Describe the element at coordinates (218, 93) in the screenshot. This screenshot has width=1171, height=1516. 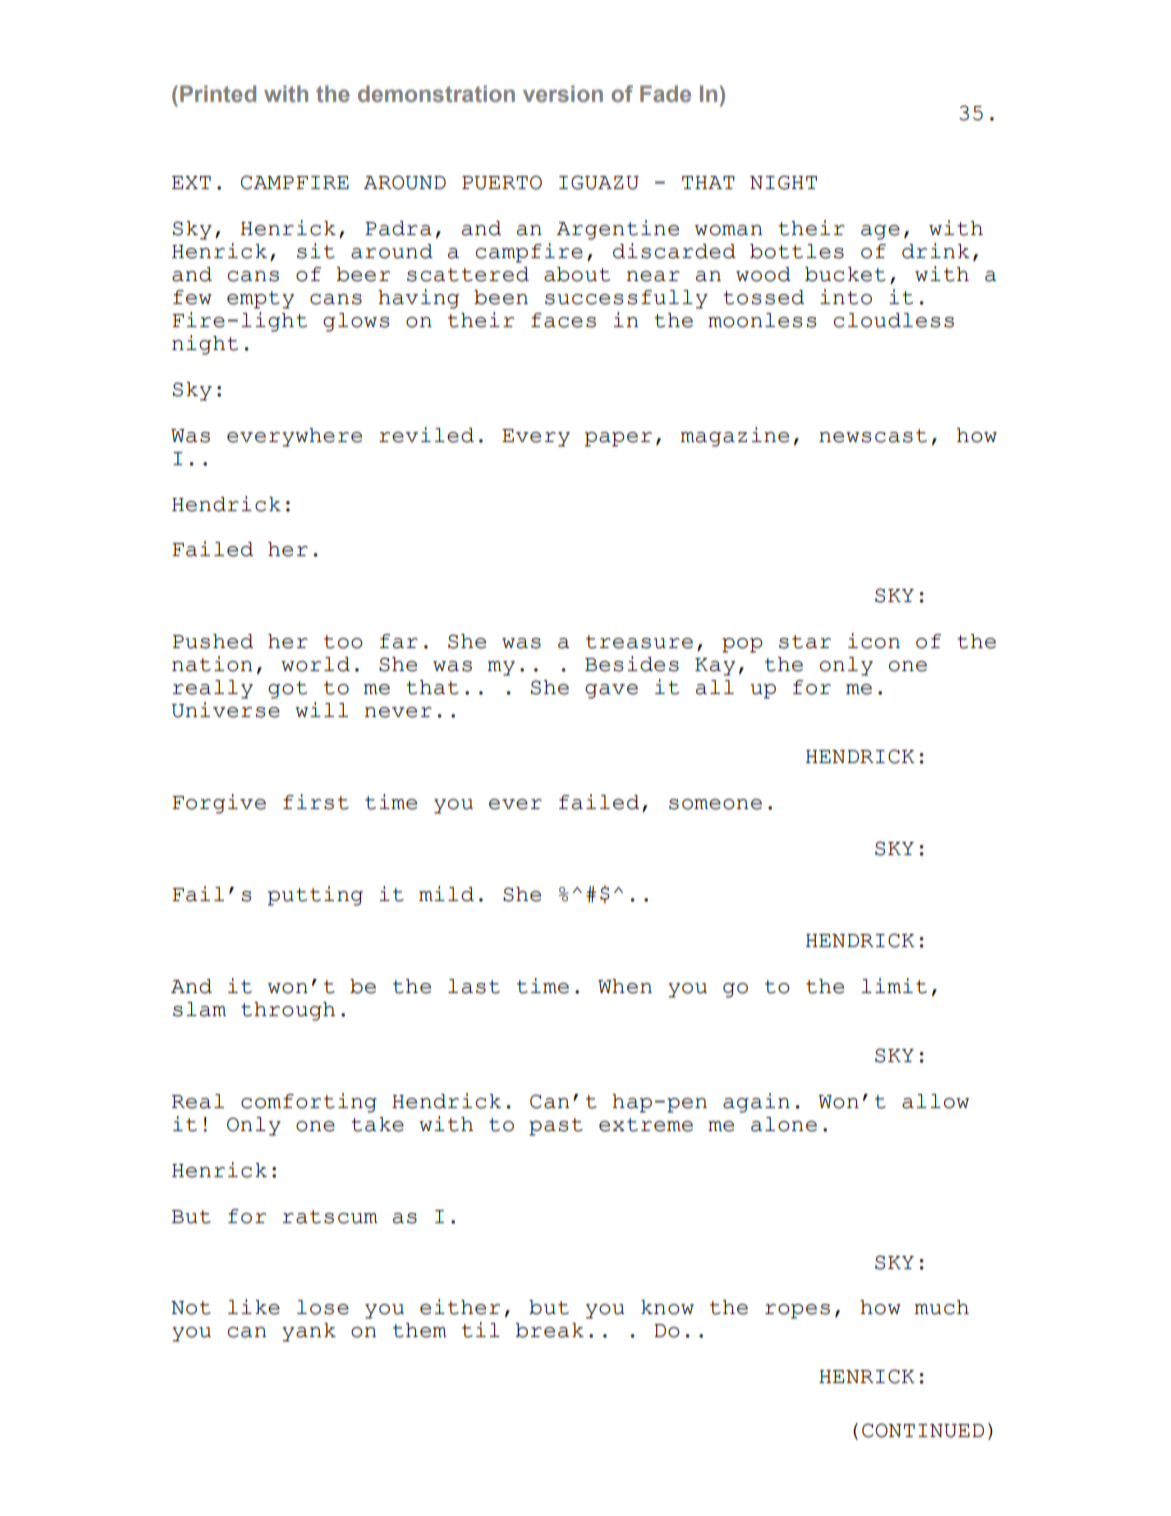
I see `Printed` at that location.
